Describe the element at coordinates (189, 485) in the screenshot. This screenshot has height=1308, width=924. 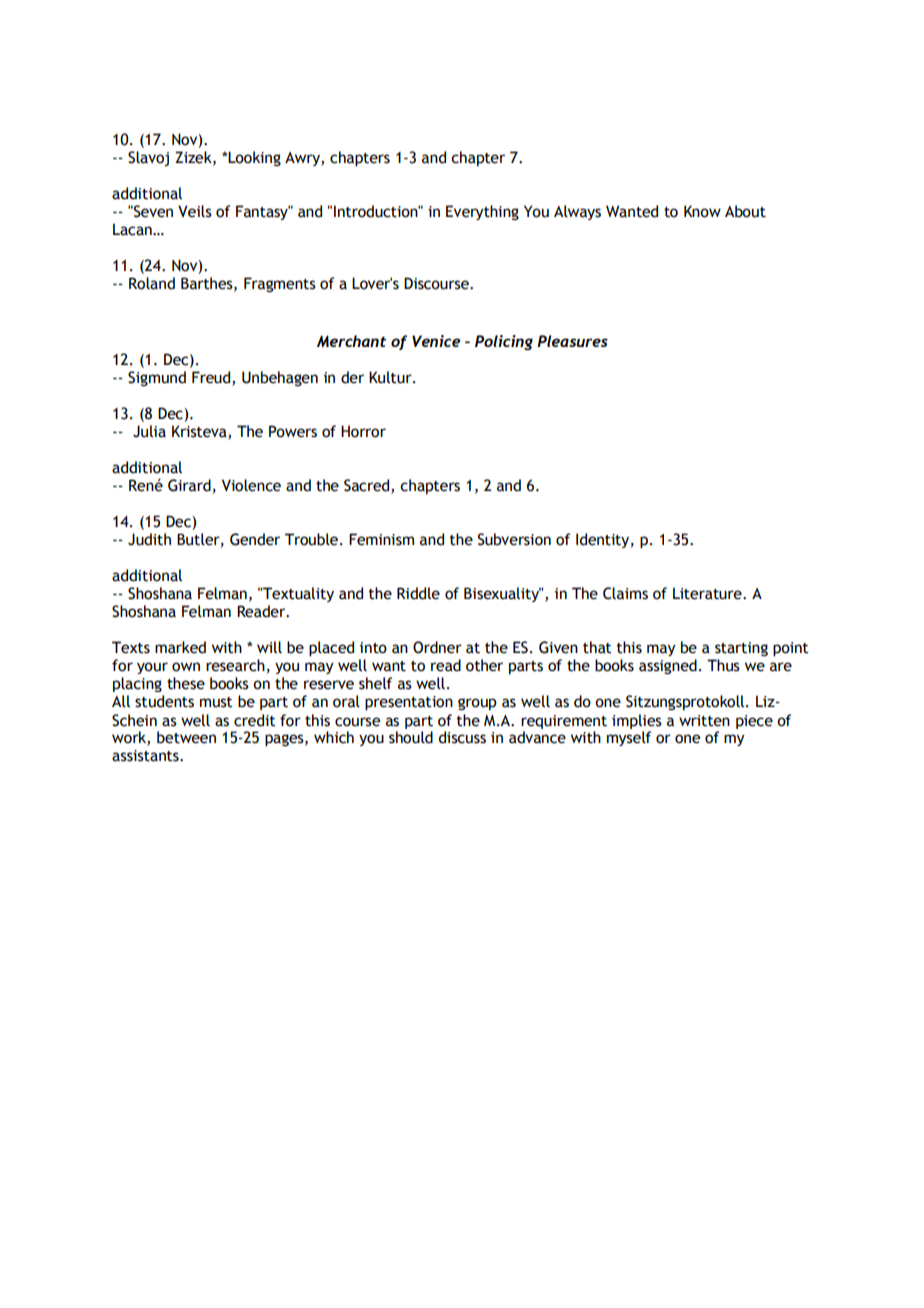
I see `Girard` at that location.
